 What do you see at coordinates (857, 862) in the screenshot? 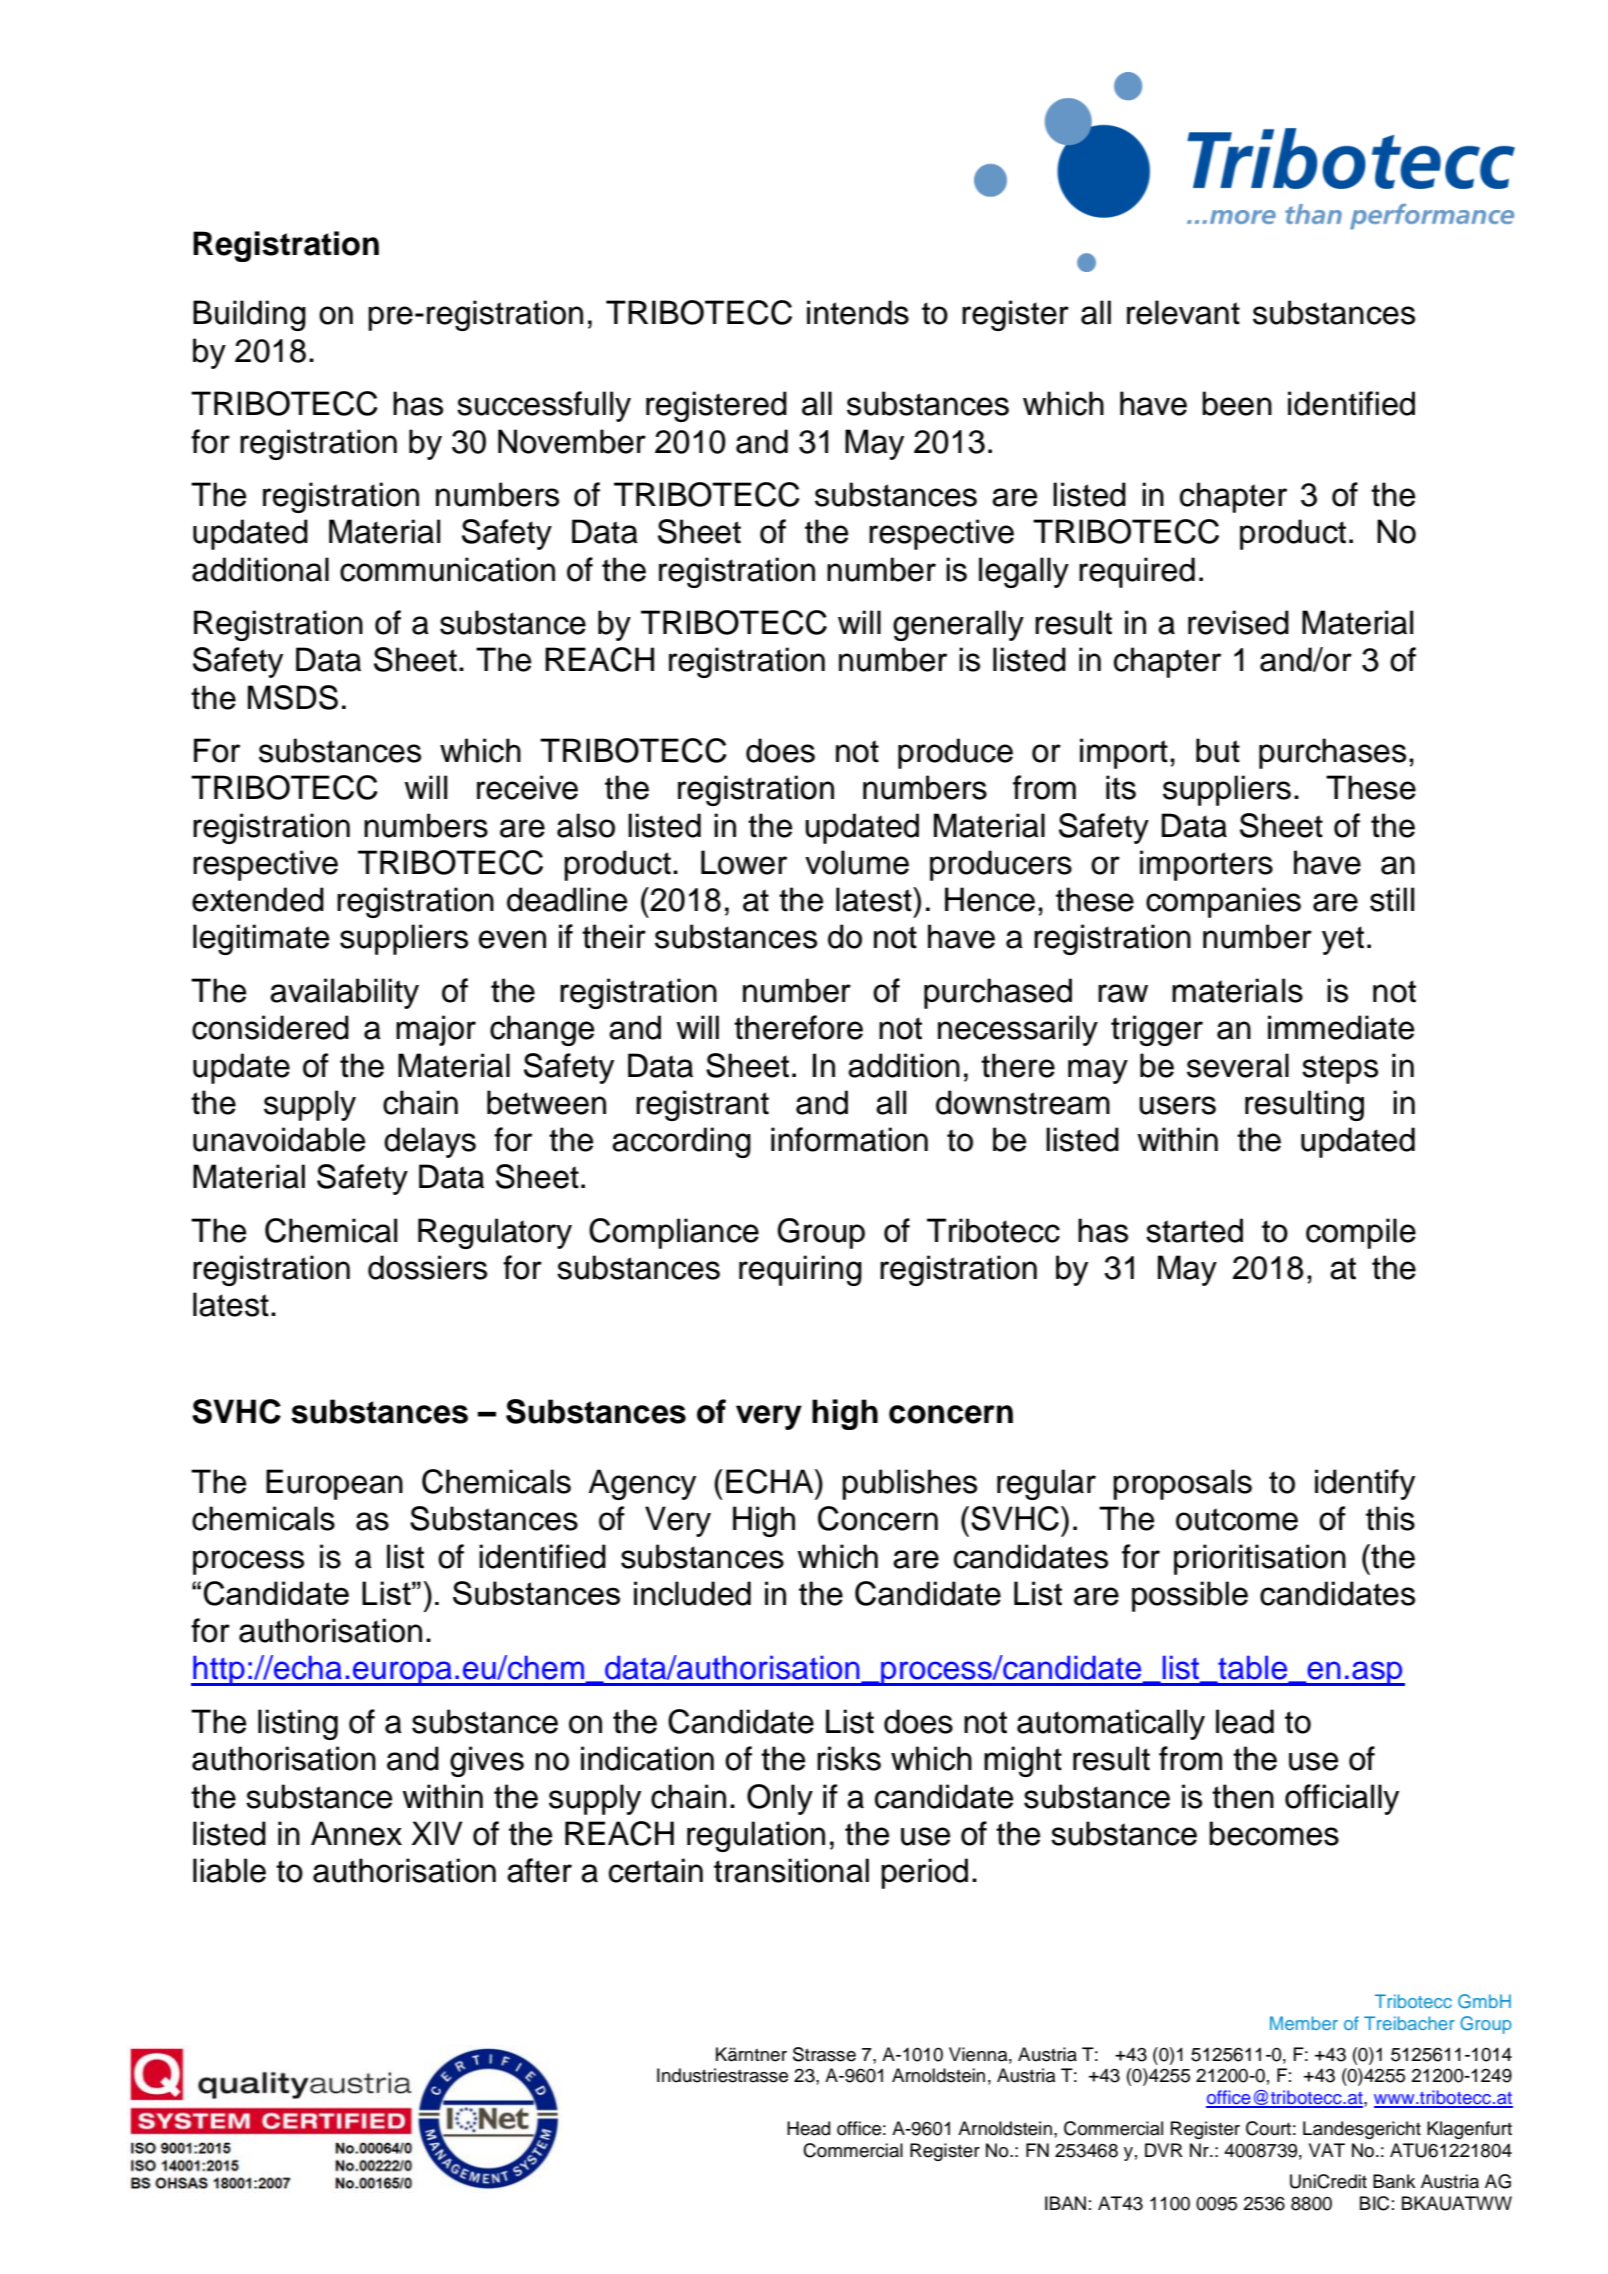
I see `volume` at bounding box center [857, 862].
